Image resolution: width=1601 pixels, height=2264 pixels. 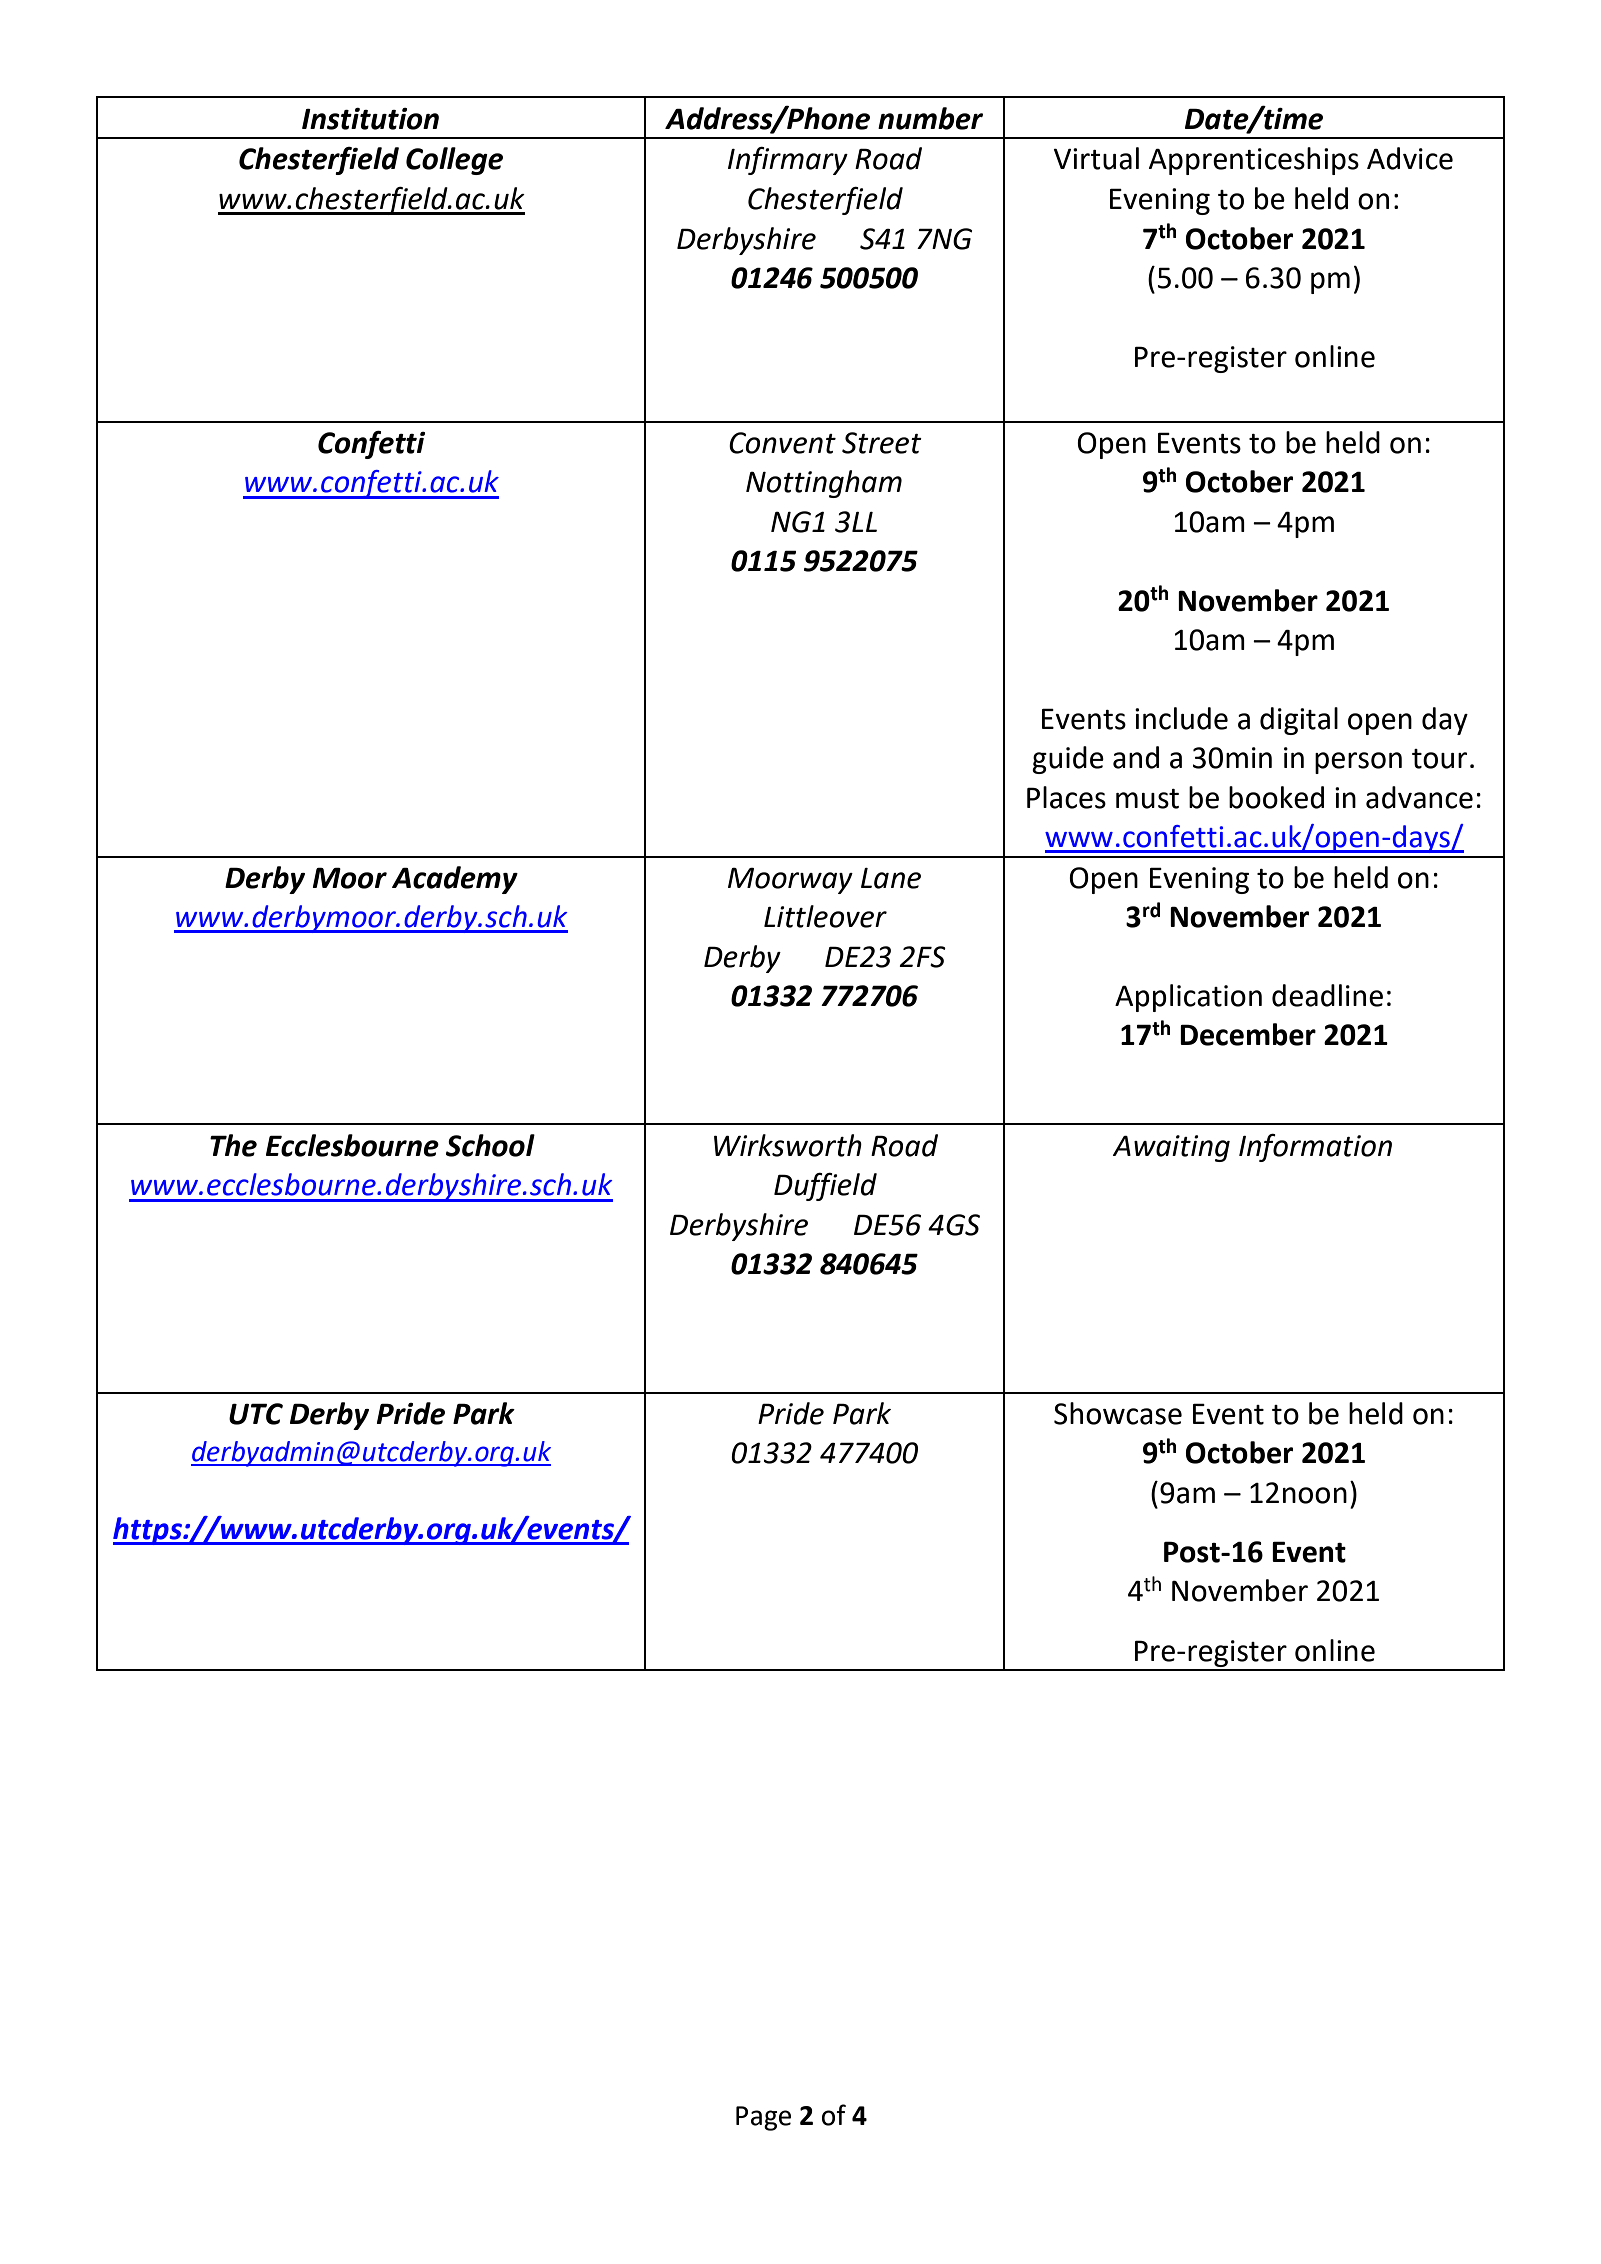 What do you see at coordinates (370, 119) in the page?
I see `Institution` at bounding box center [370, 119].
